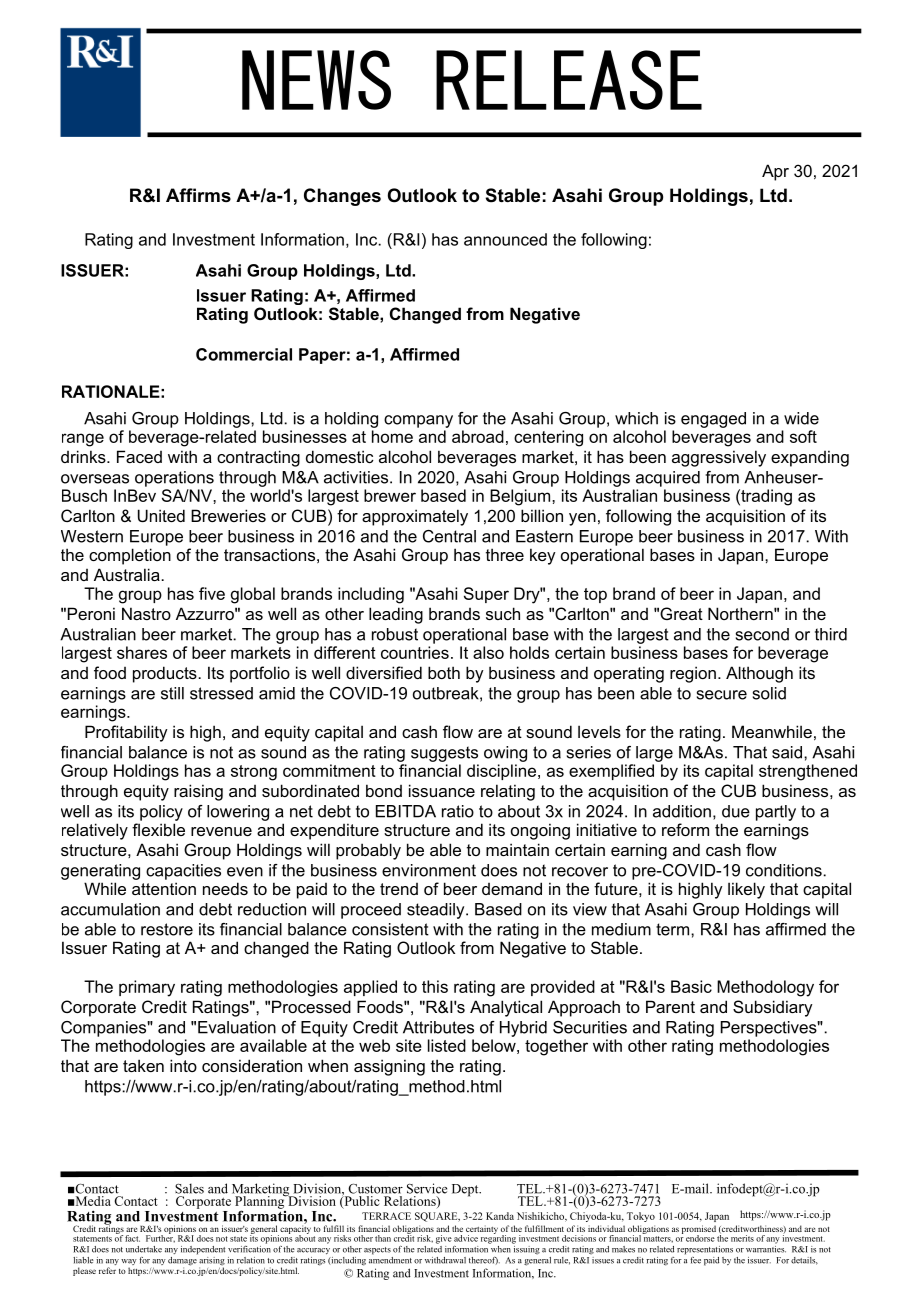  Describe the element at coordinates (569, 80) in the screenshot. I see `RELEASE` at that location.
